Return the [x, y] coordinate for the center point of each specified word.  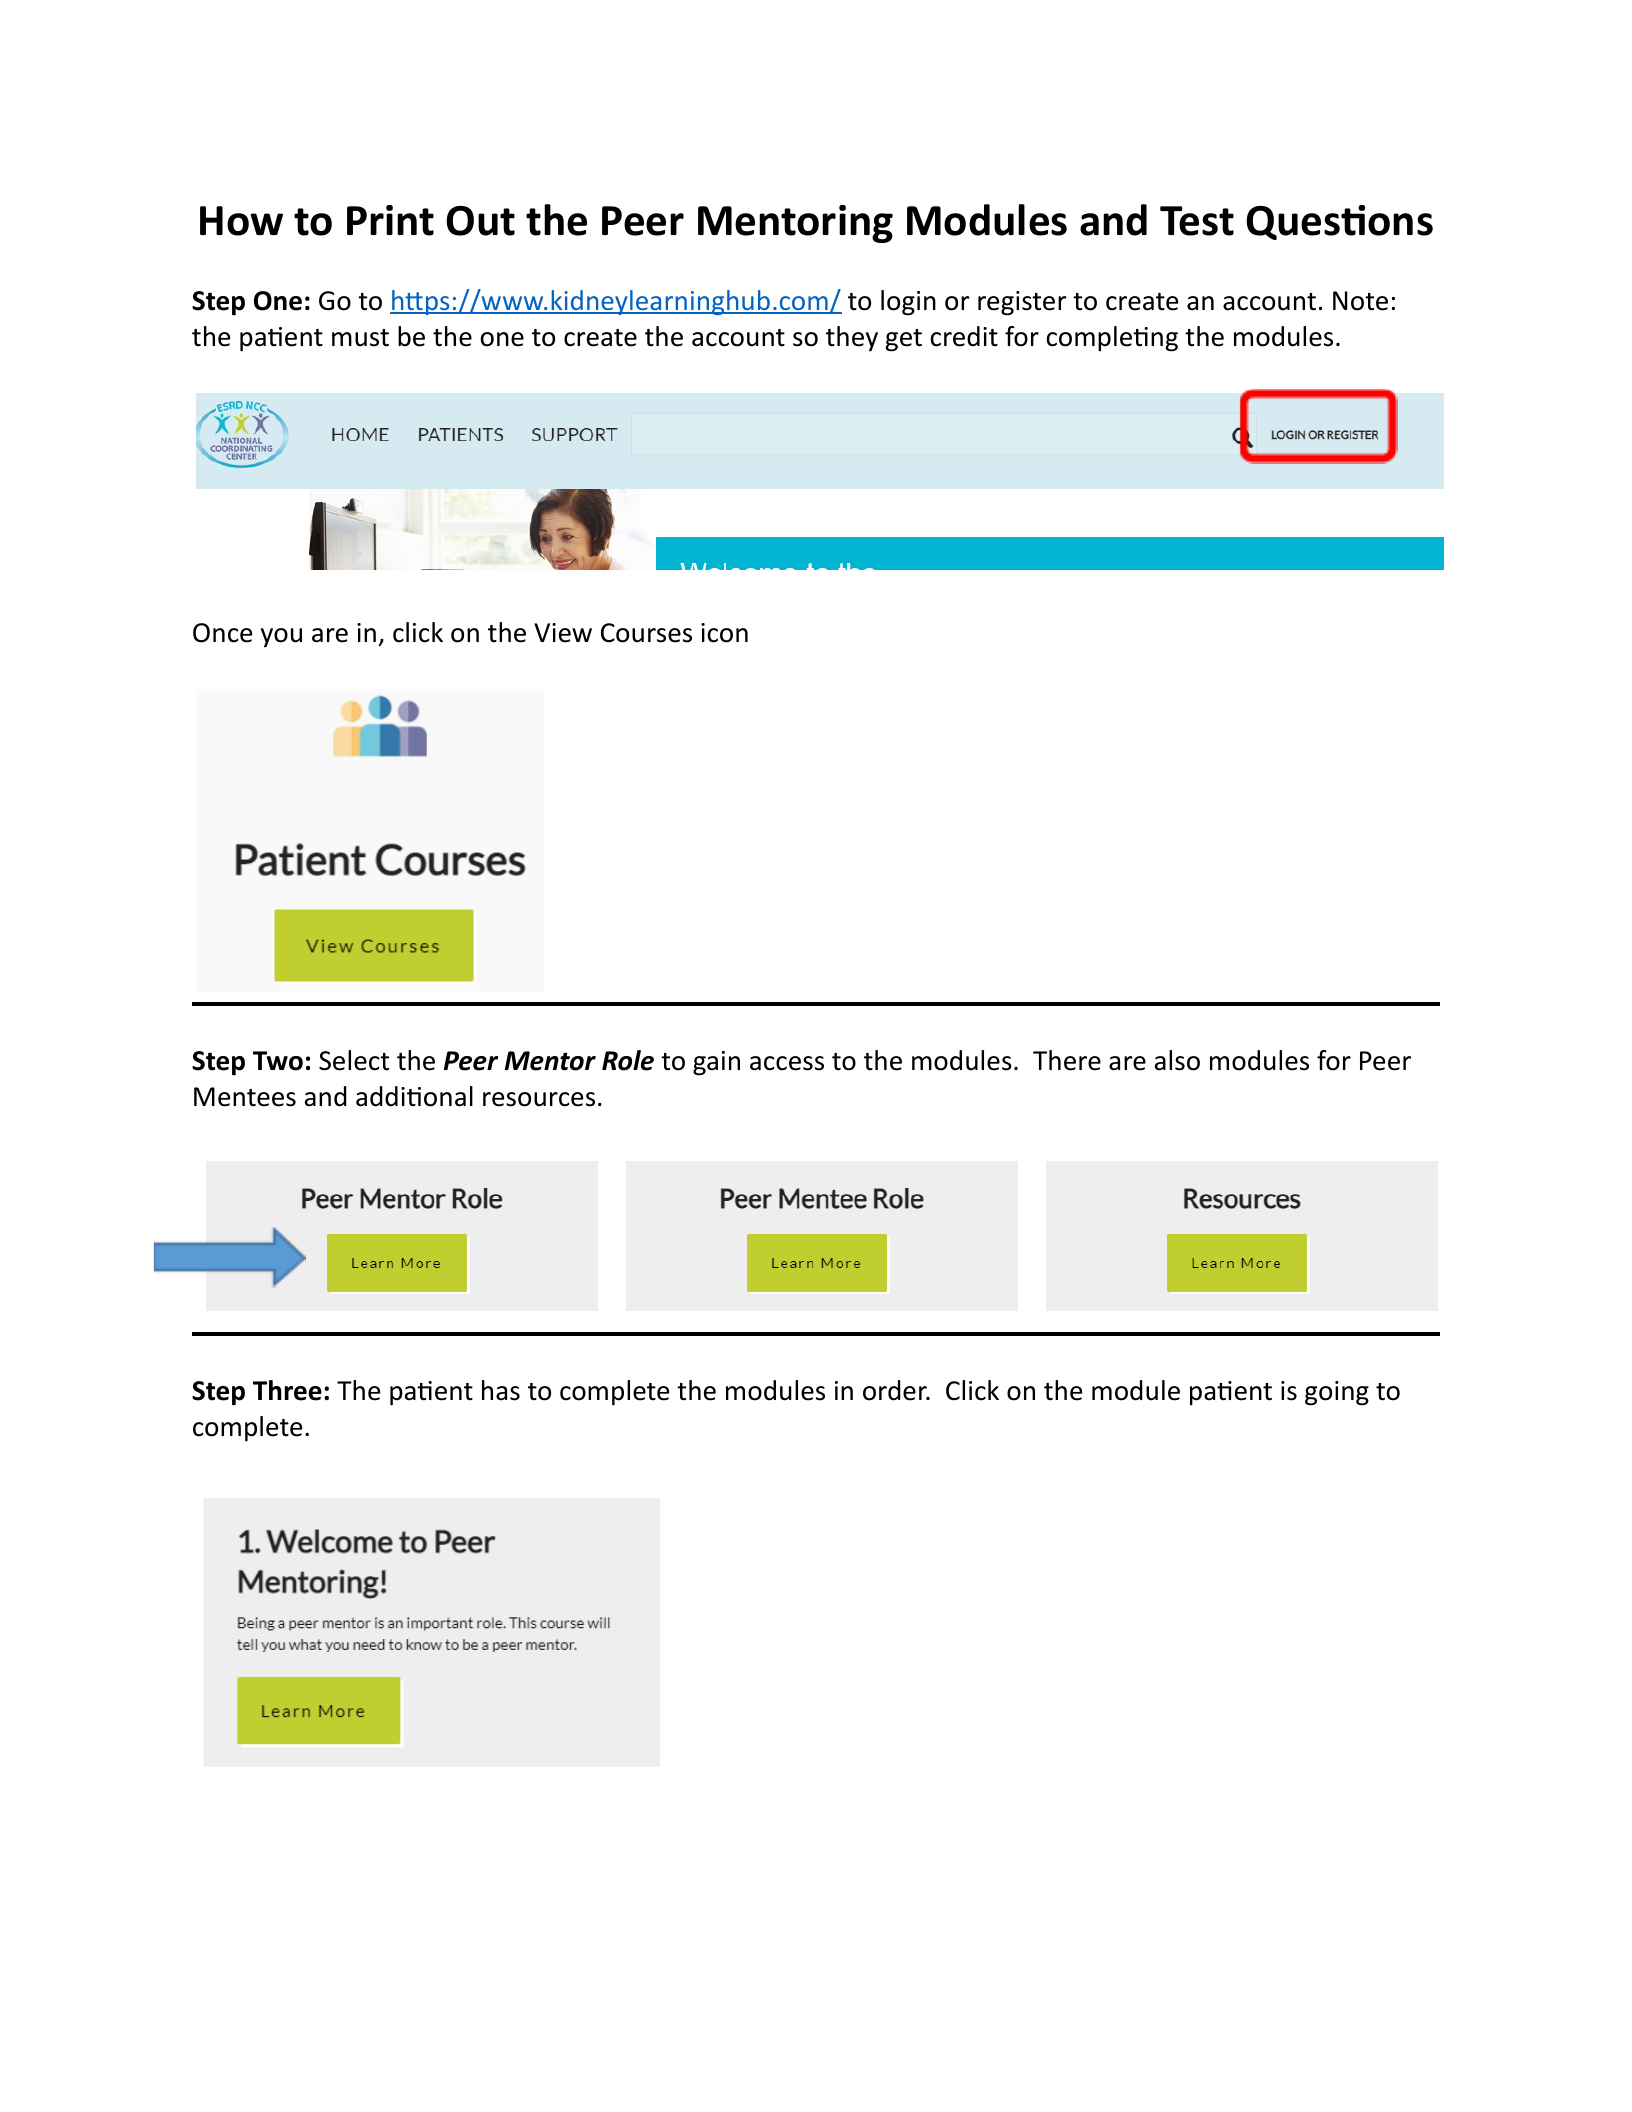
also [1177, 1060]
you [281, 637]
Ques [1294, 223]
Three [287, 1390]
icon [724, 633]
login [908, 303]
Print [390, 220]
